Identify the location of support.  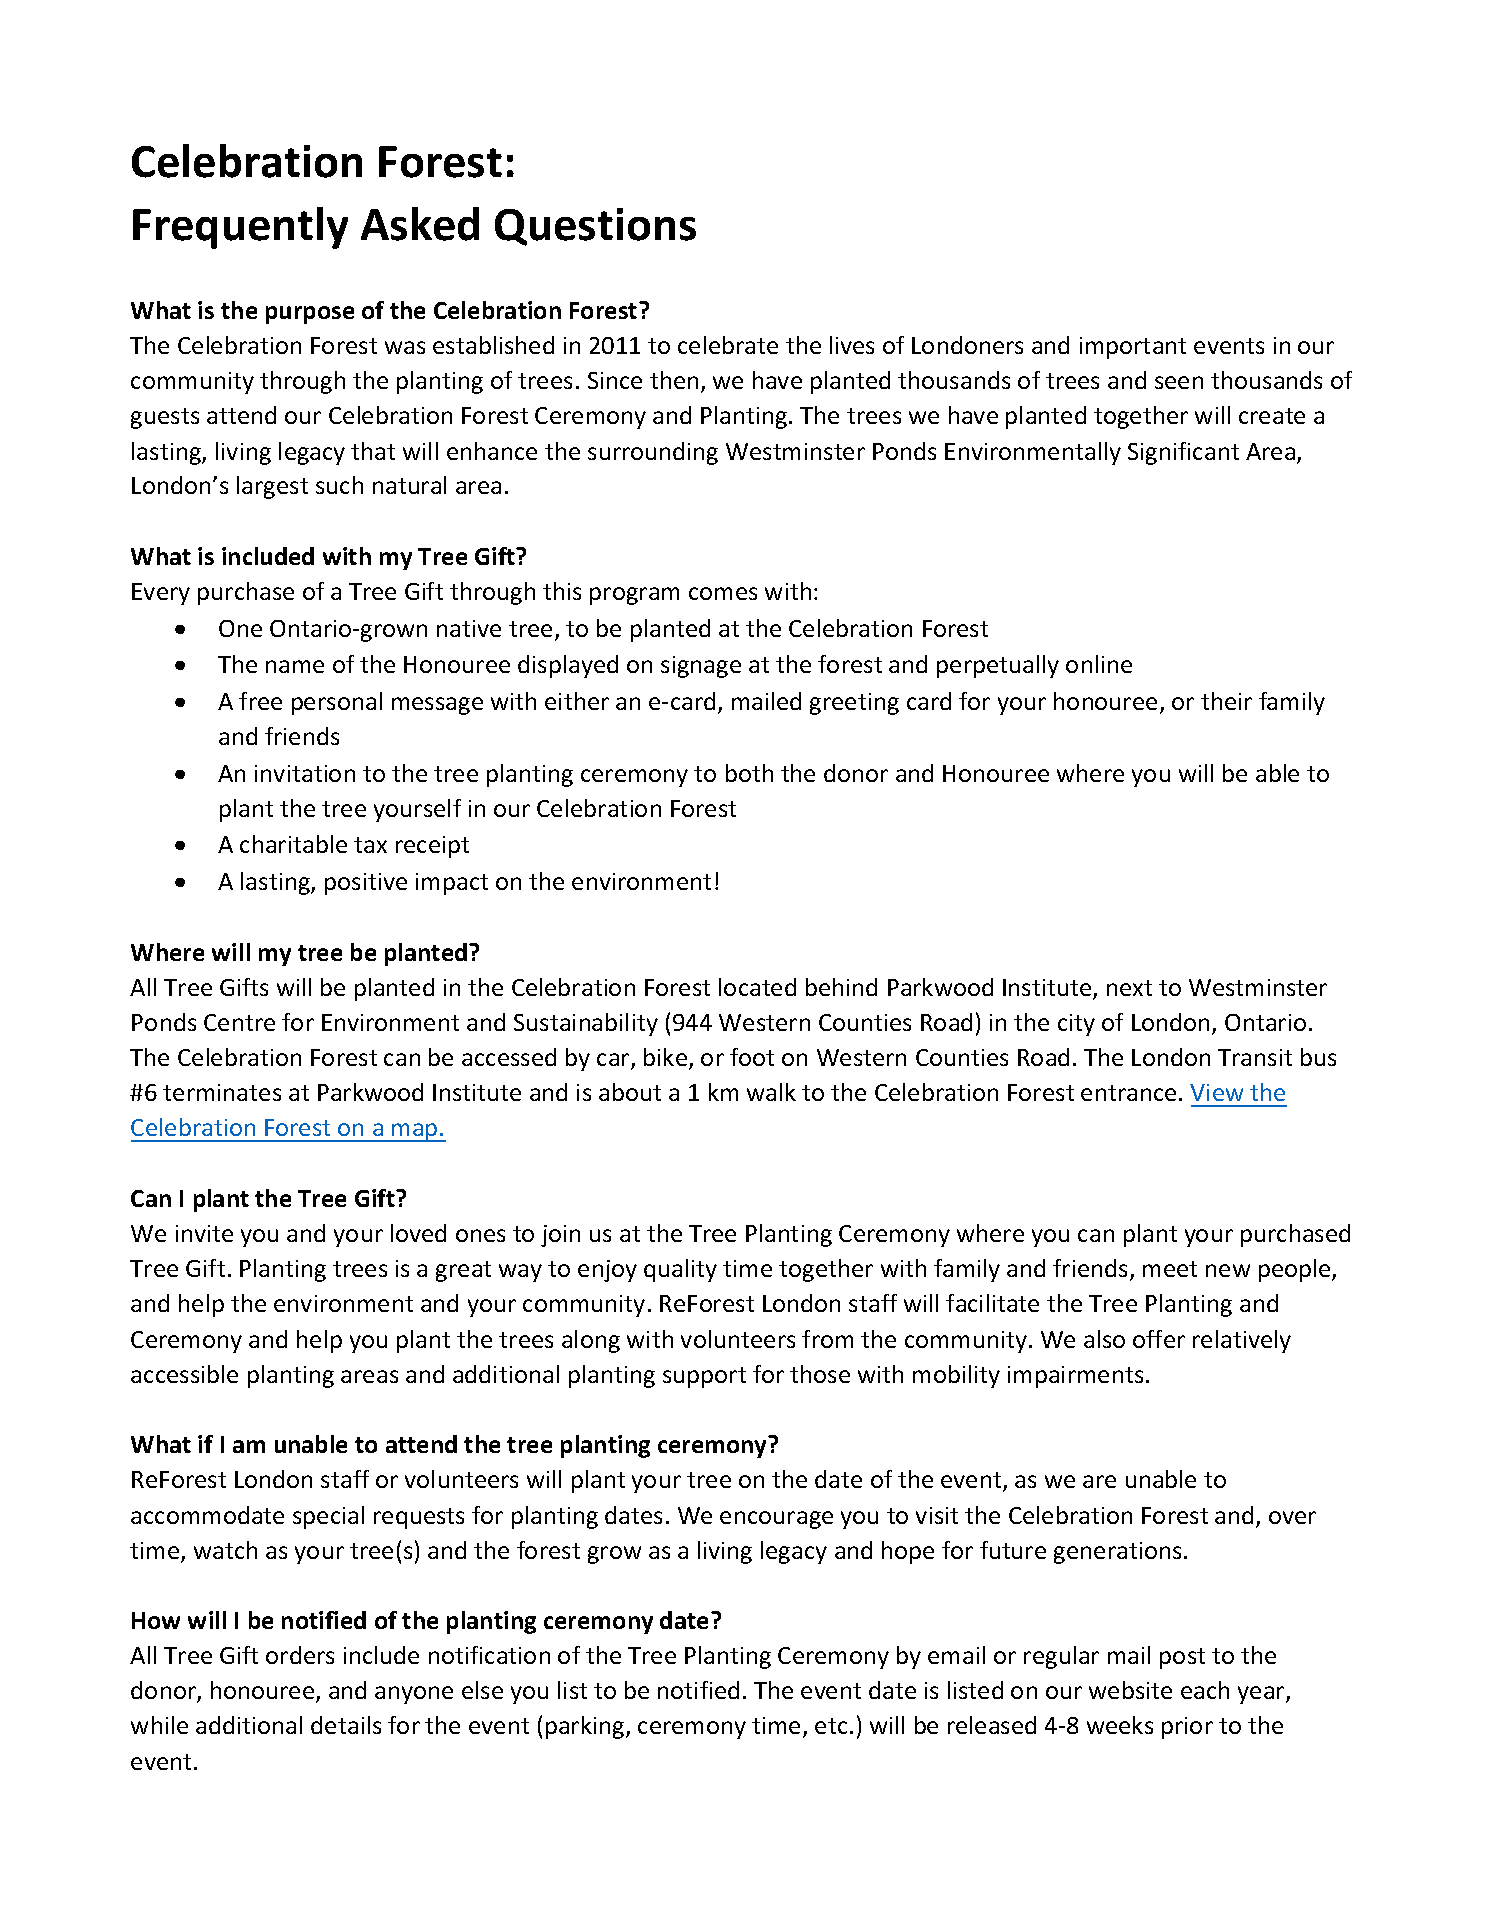
(704, 1377).
